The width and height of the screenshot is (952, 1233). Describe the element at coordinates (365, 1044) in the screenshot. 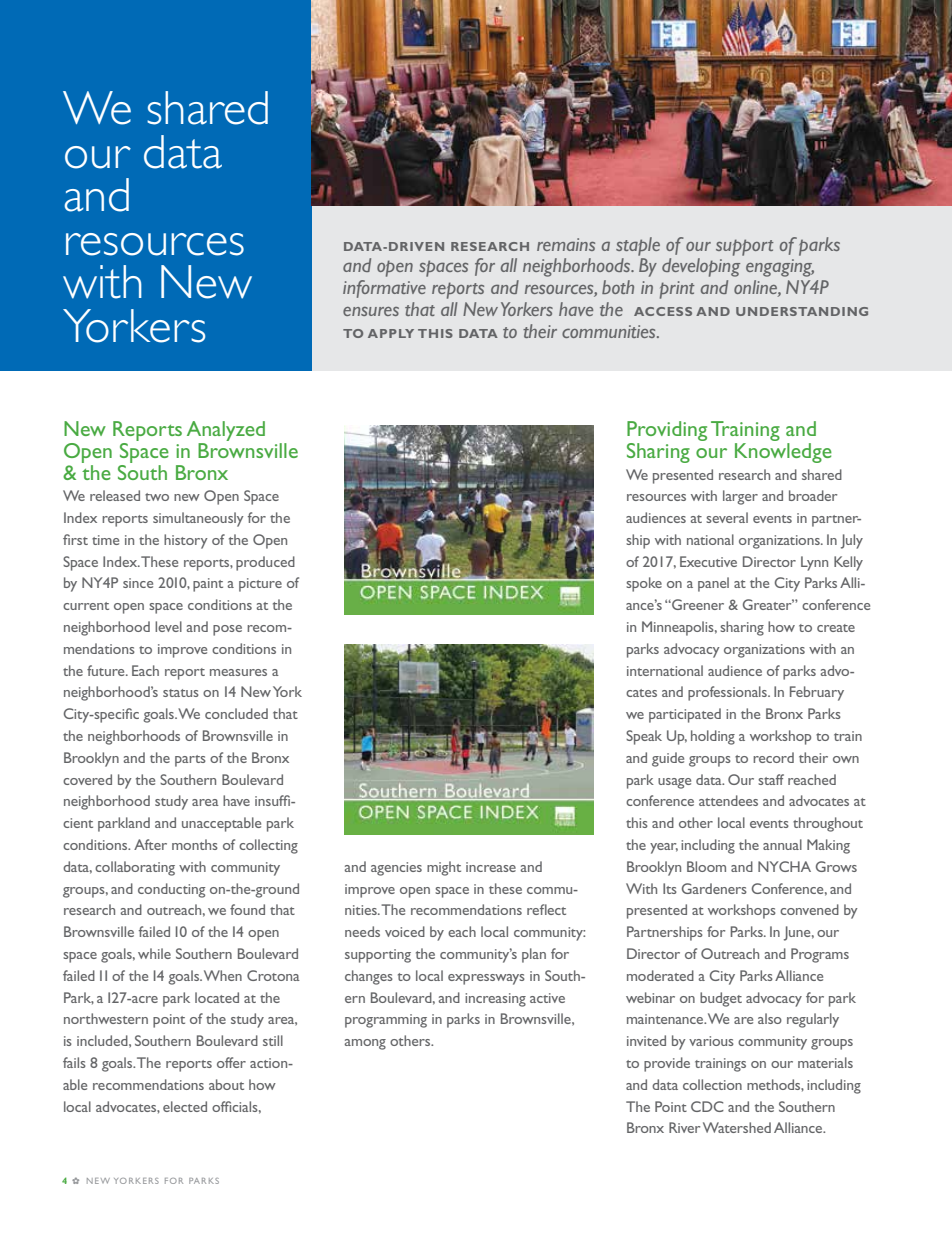

I see `among` at that location.
